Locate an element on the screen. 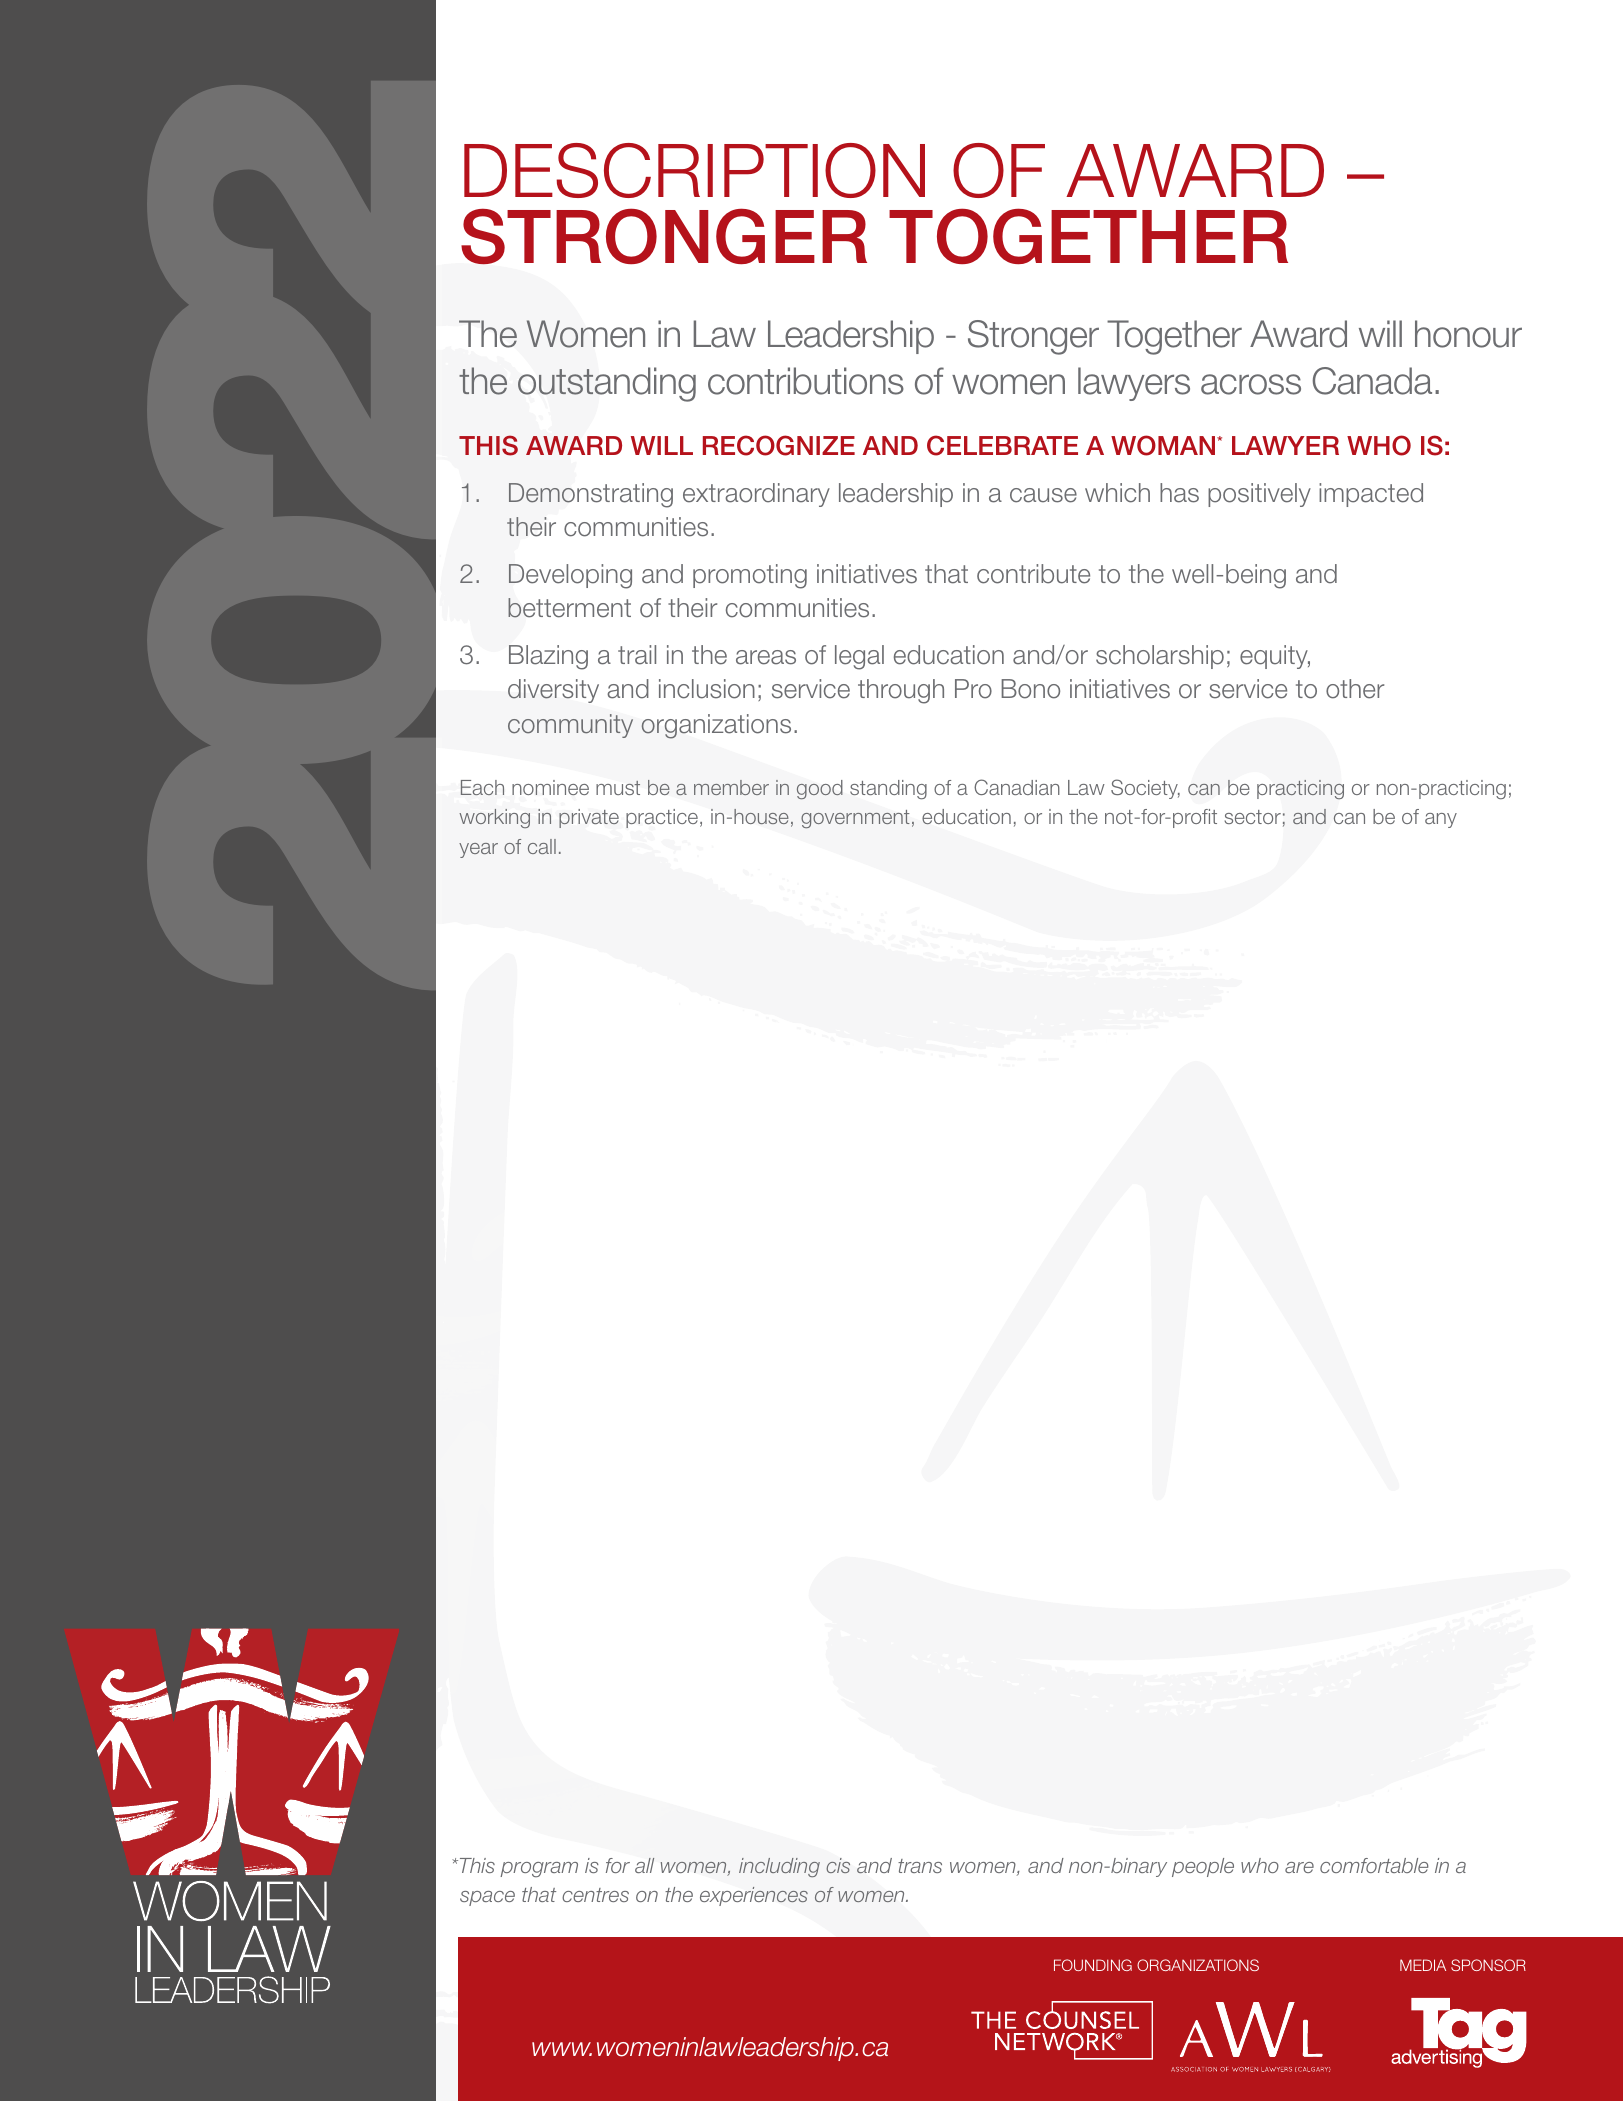 This screenshot has height=2101, width=1623. trans is located at coordinates (920, 1866).
